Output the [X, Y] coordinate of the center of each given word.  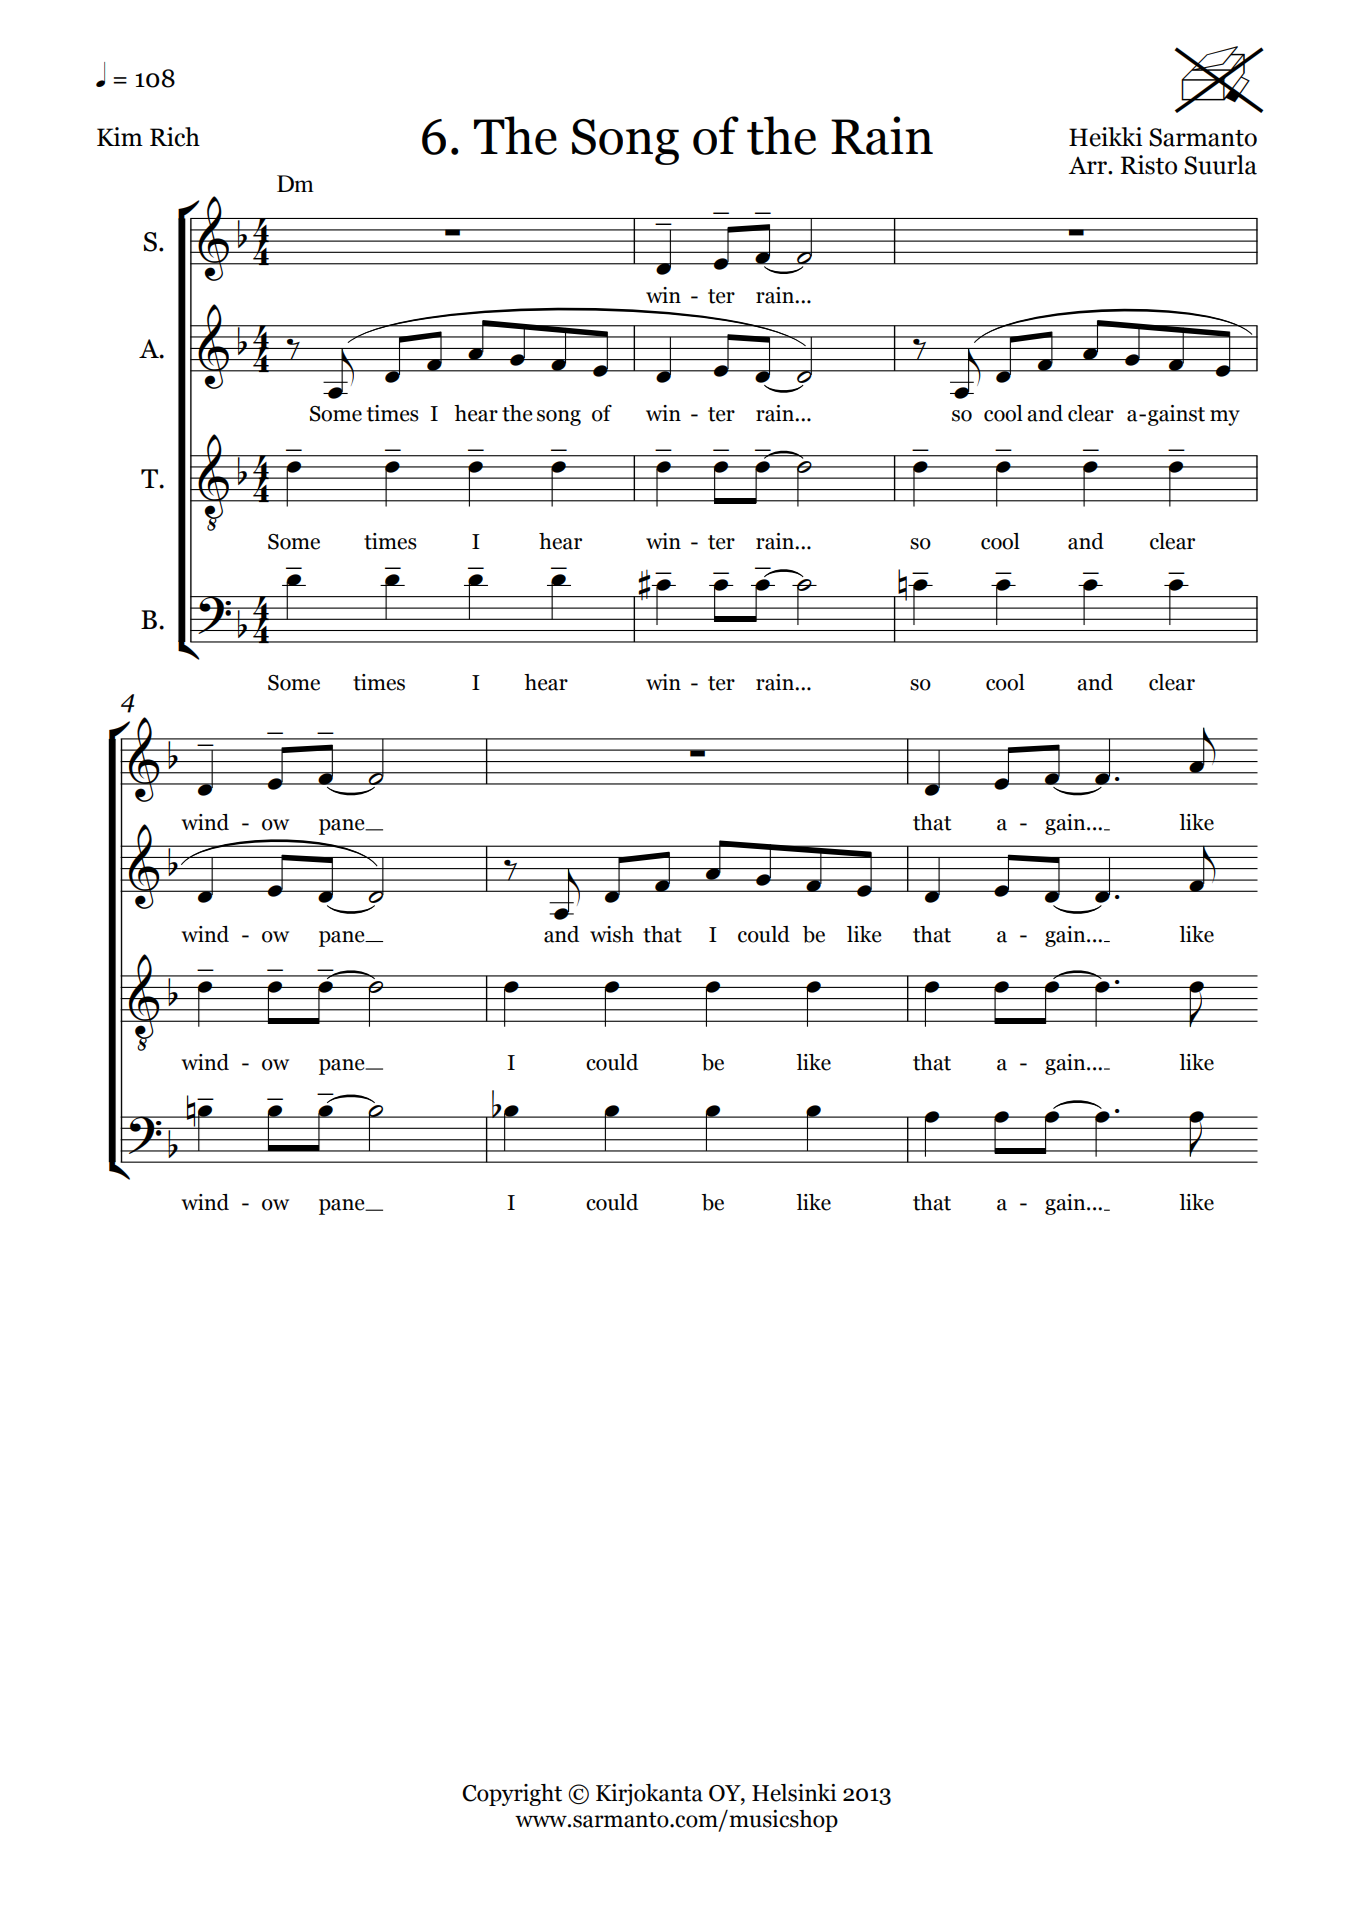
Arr [1088, 165]
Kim [120, 136]
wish [612, 934]
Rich [175, 137]
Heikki [1105, 137]
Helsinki [794, 1793]
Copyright [512, 1795]
